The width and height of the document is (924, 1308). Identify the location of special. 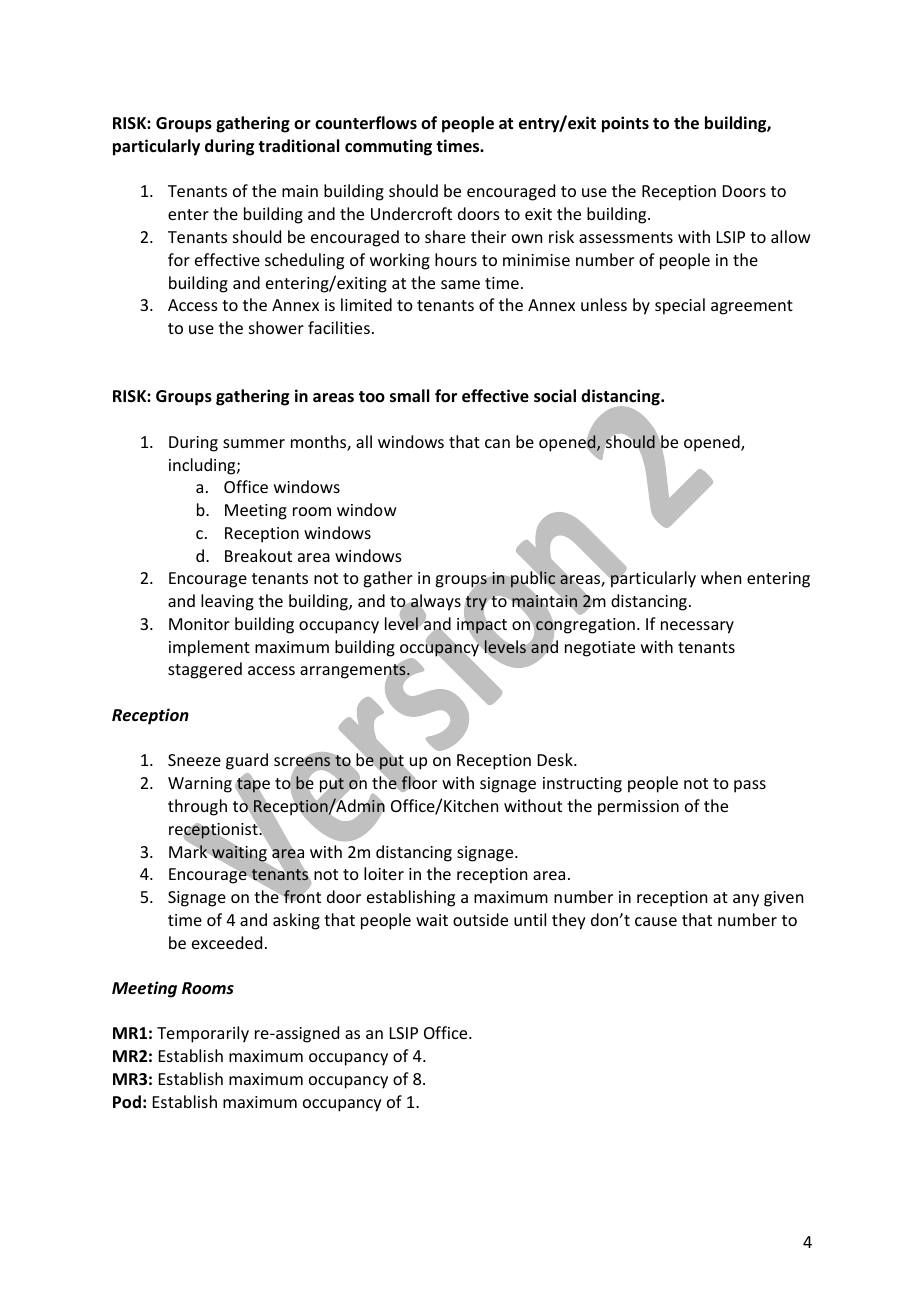
(680, 306).
